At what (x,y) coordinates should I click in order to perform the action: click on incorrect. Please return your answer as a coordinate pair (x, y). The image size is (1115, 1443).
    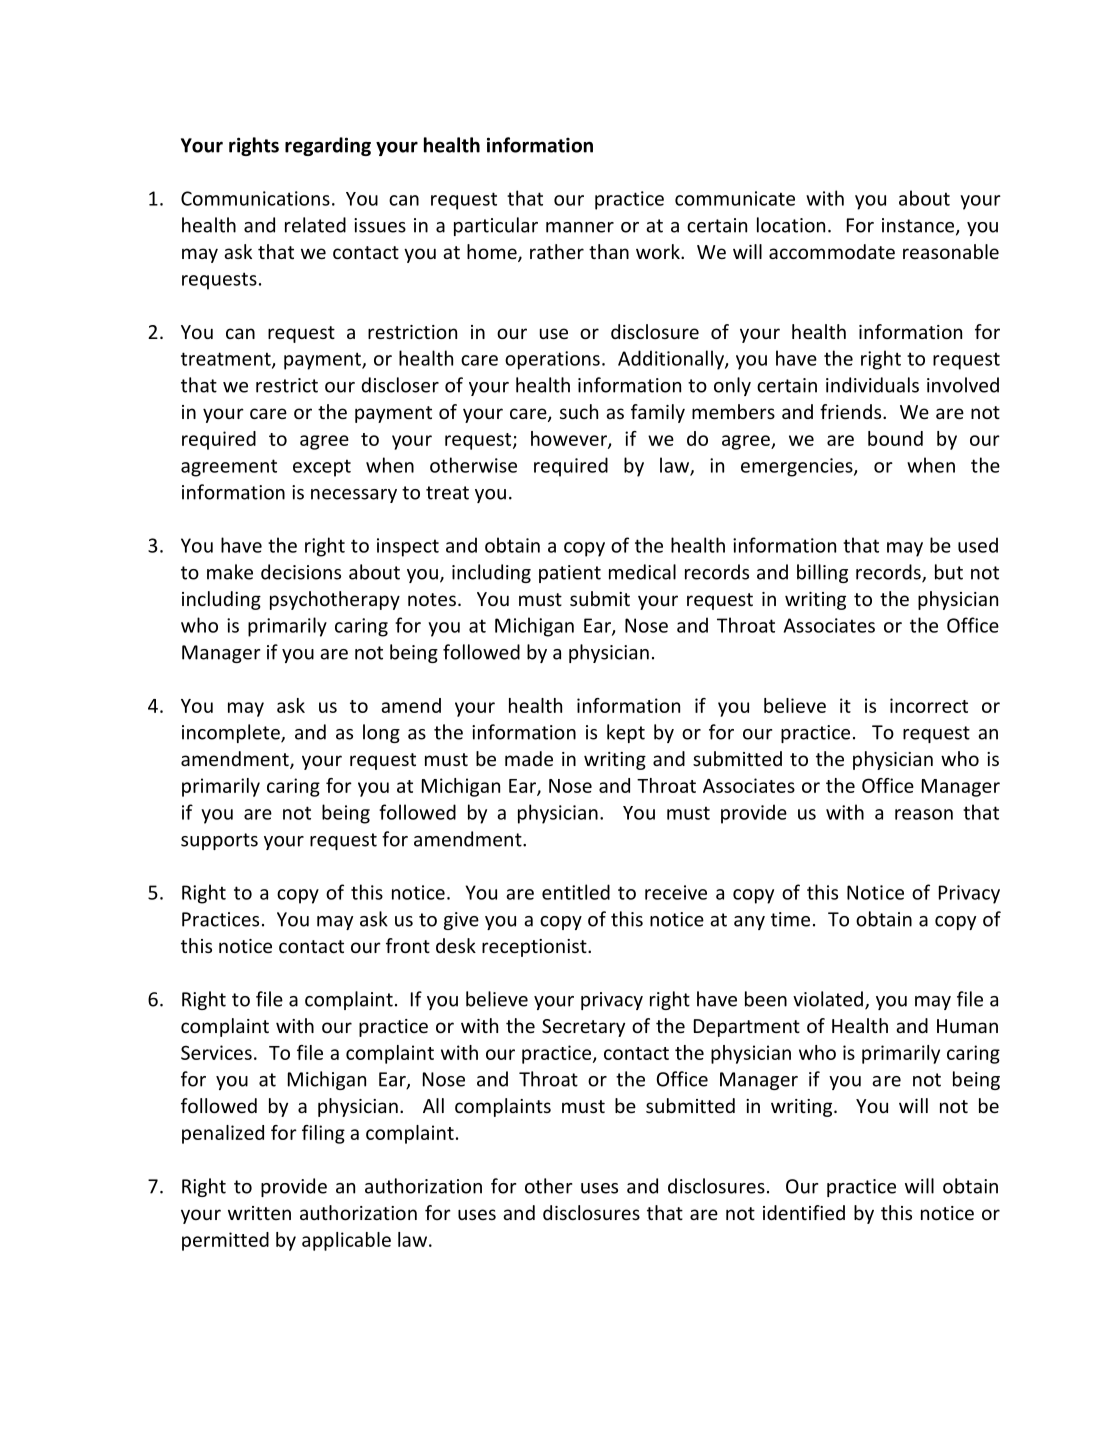
    Looking at the image, I should click on (929, 705).
